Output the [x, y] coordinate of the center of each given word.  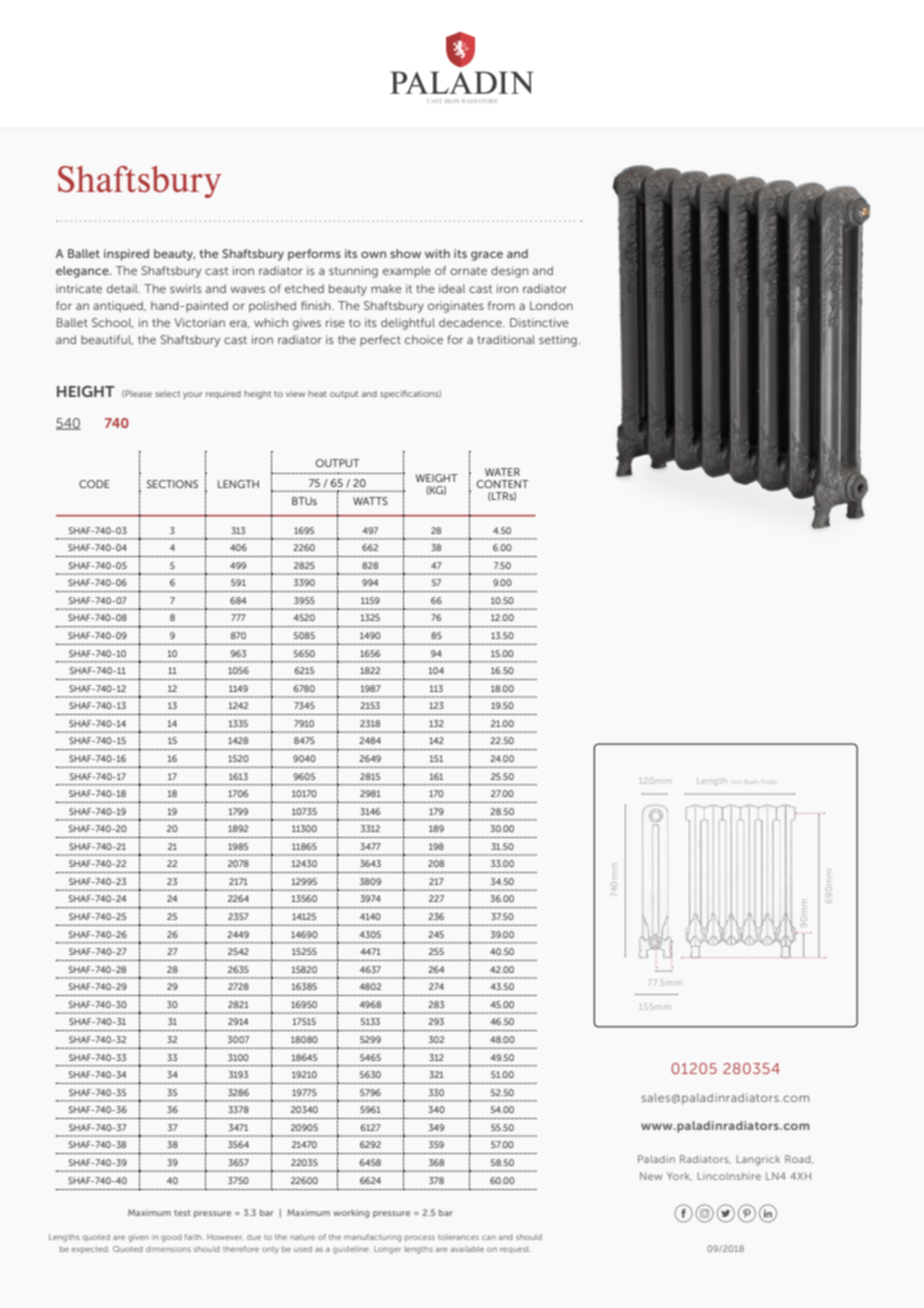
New [651, 1176]
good [171, 1238]
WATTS [370, 501]
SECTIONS [172, 484]
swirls [186, 288]
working [351, 1213]
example [407, 272]
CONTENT [503, 484]
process [420, 1238]
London [551, 305]
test [182, 1213]
